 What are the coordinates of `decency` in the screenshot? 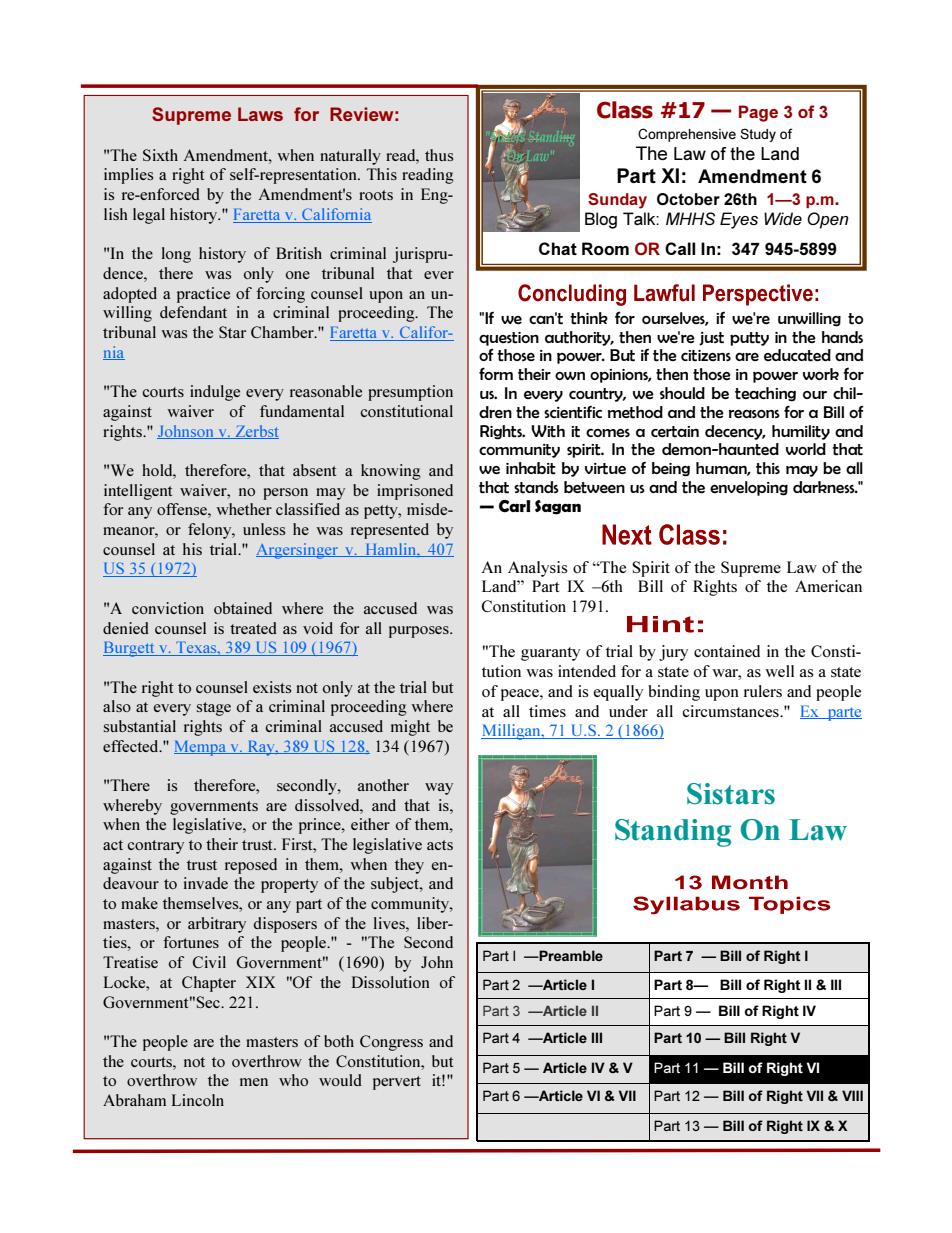 It's located at (735, 432).
